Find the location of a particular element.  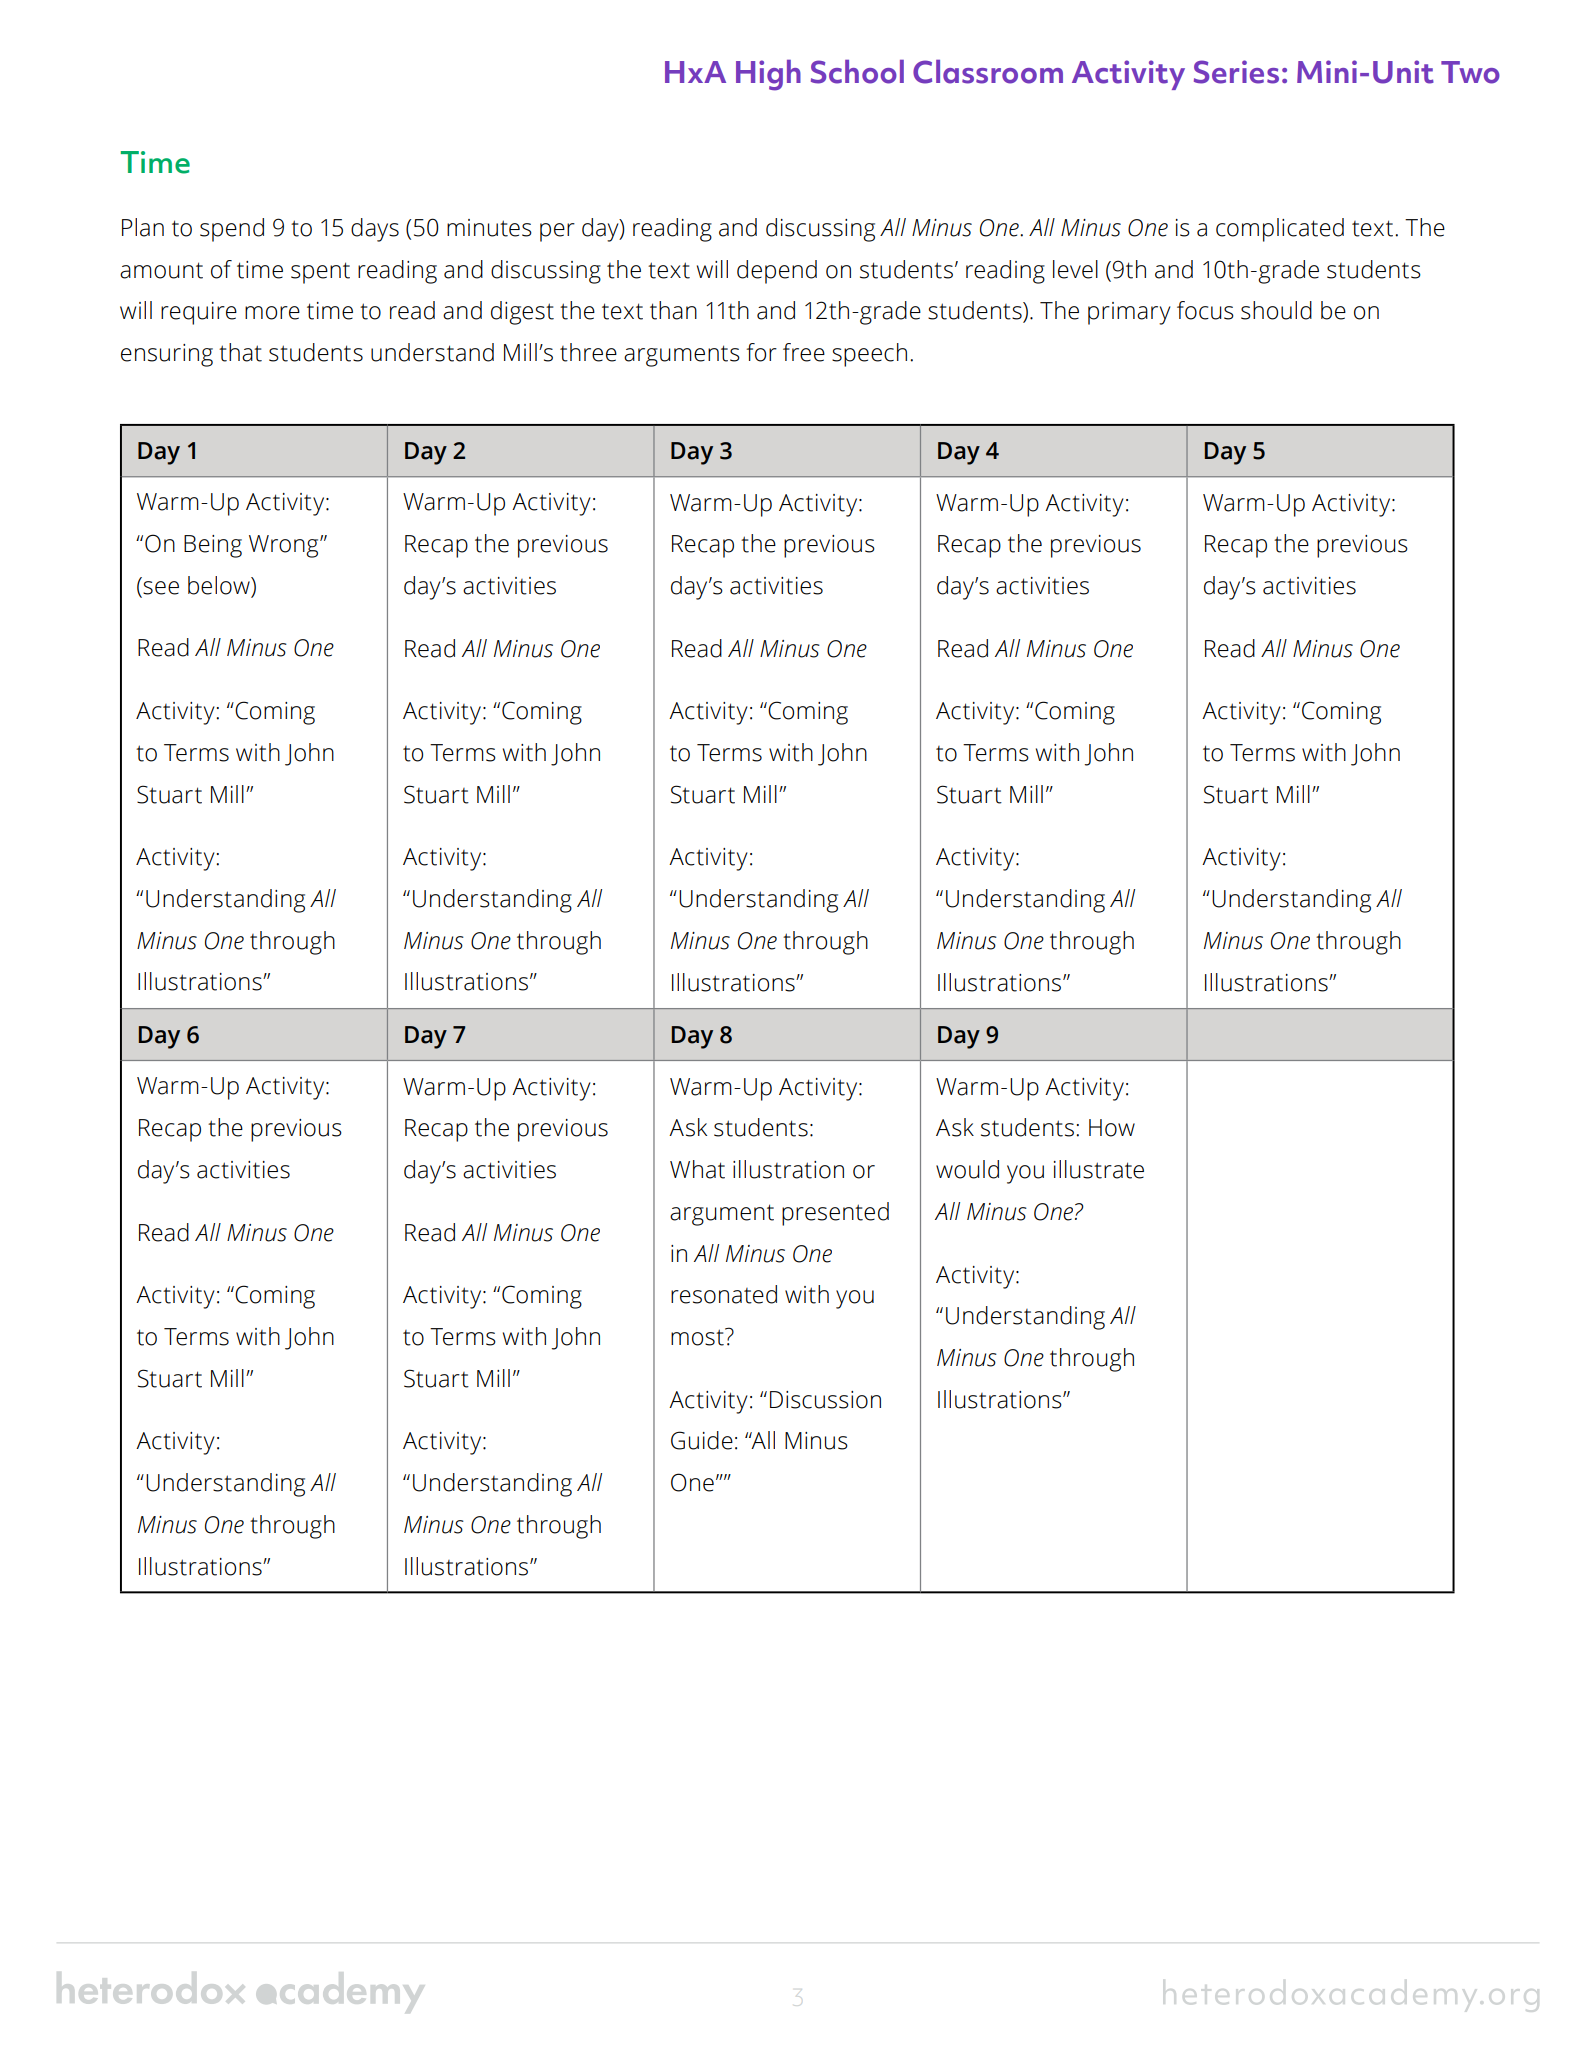

illustrate is located at coordinates (1099, 1169).
